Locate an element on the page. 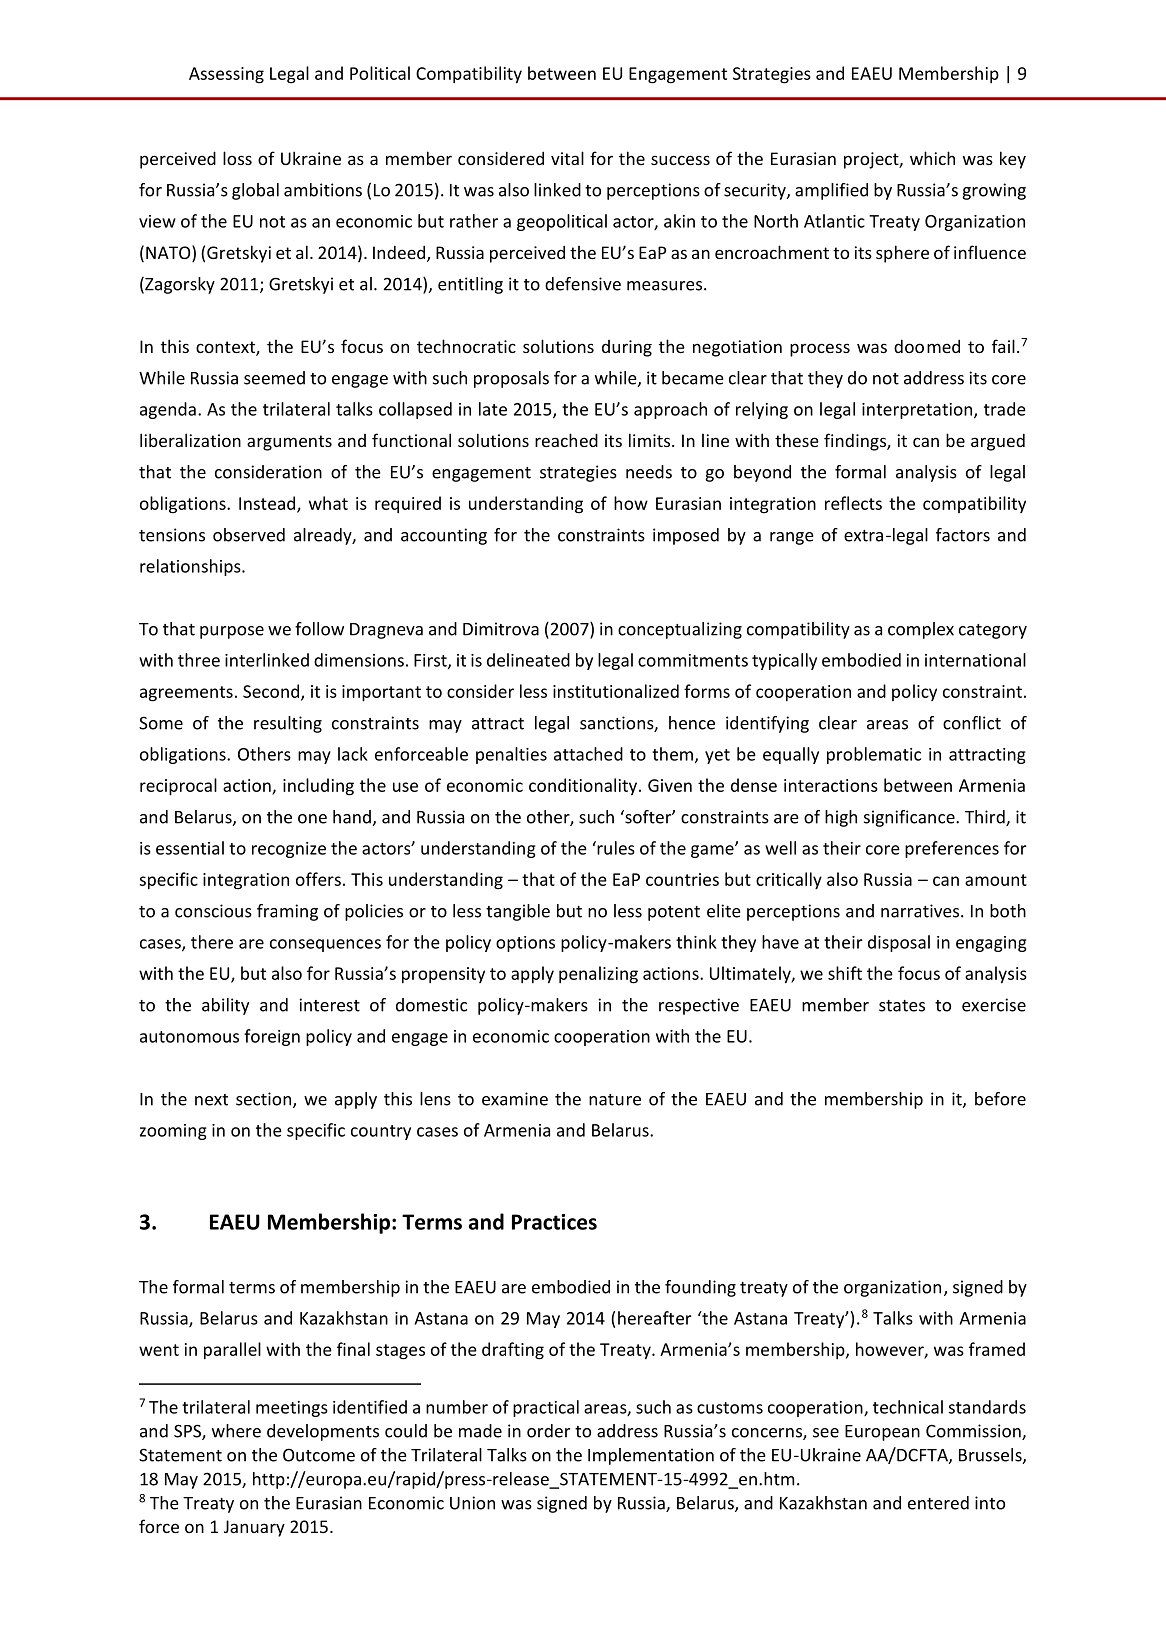 The height and width of the image is (1649, 1166). penalizing is located at coordinates (598, 975).
